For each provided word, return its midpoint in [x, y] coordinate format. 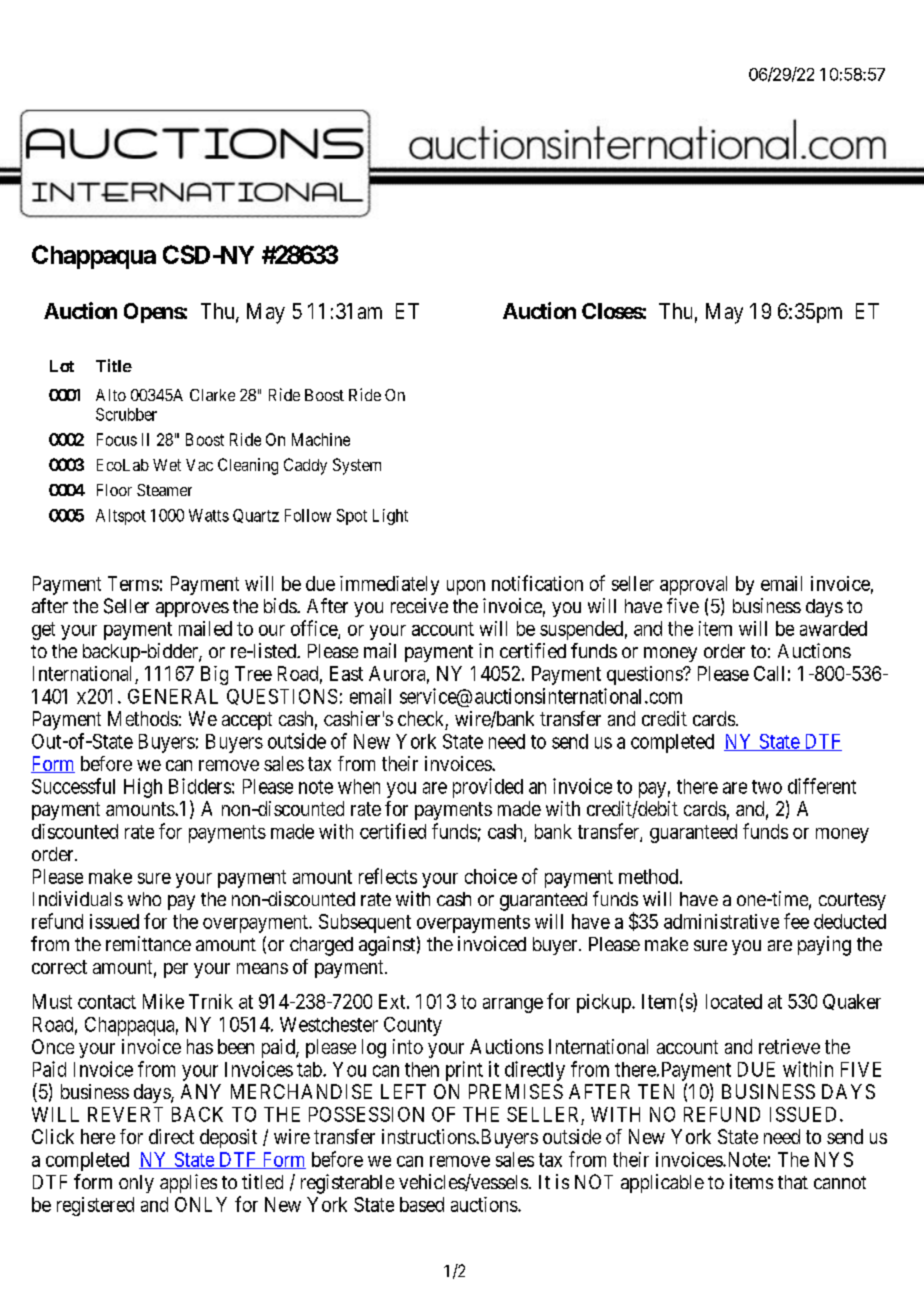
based [422, 1204]
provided [488, 788]
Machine [321, 439]
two [767, 787]
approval [693, 585]
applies [188, 1183]
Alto [111, 395]
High [143, 788]
